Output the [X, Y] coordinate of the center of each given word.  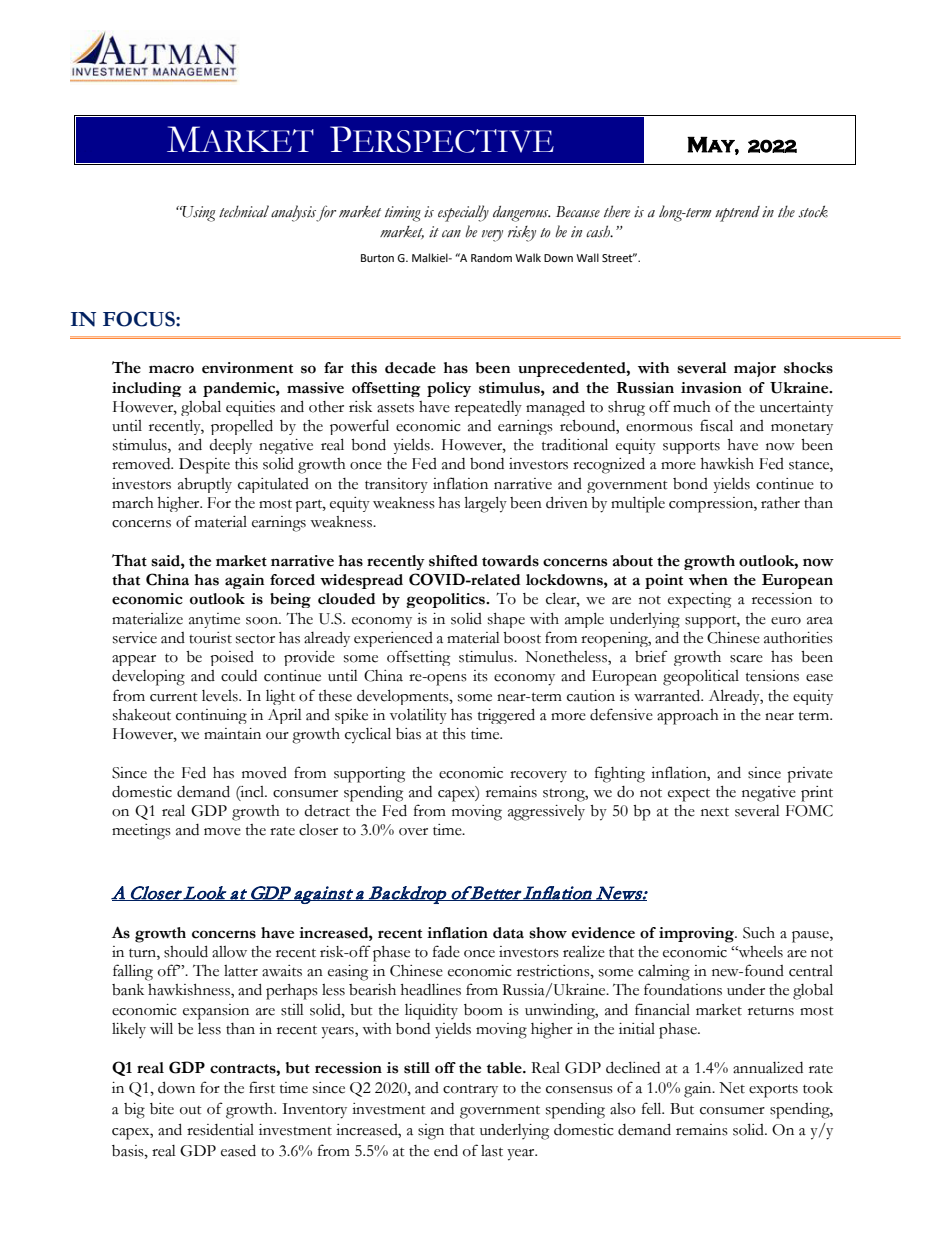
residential [220, 1130]
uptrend [737, 214]
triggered [506, 716]
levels [221, 696]
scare [746, 659]
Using [197, 214]
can [451, 234]
